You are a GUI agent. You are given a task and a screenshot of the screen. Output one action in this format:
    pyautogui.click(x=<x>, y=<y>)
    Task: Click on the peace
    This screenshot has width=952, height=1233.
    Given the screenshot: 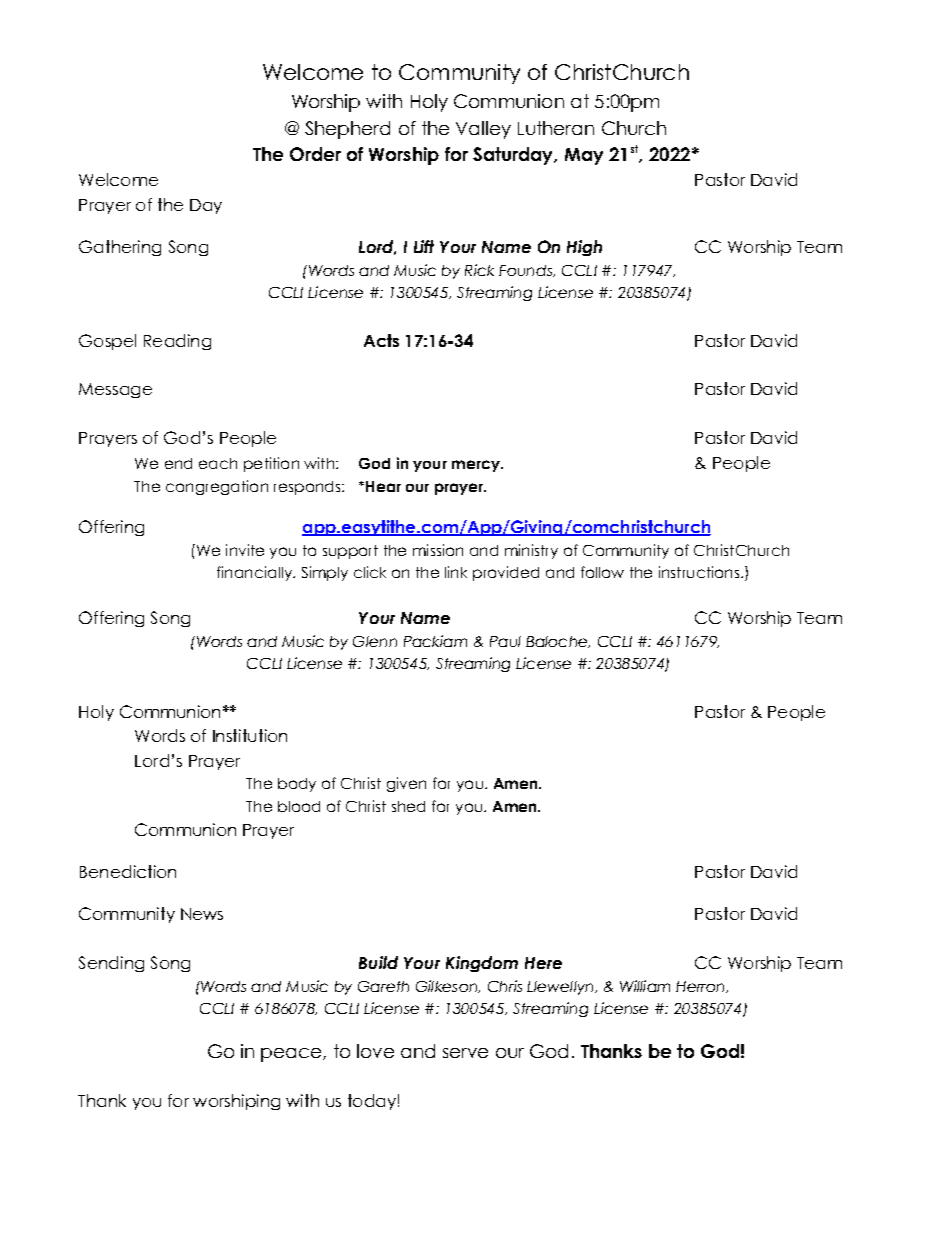 What is the action you would take?
    pyautogui.click(x=292, y=1055)
